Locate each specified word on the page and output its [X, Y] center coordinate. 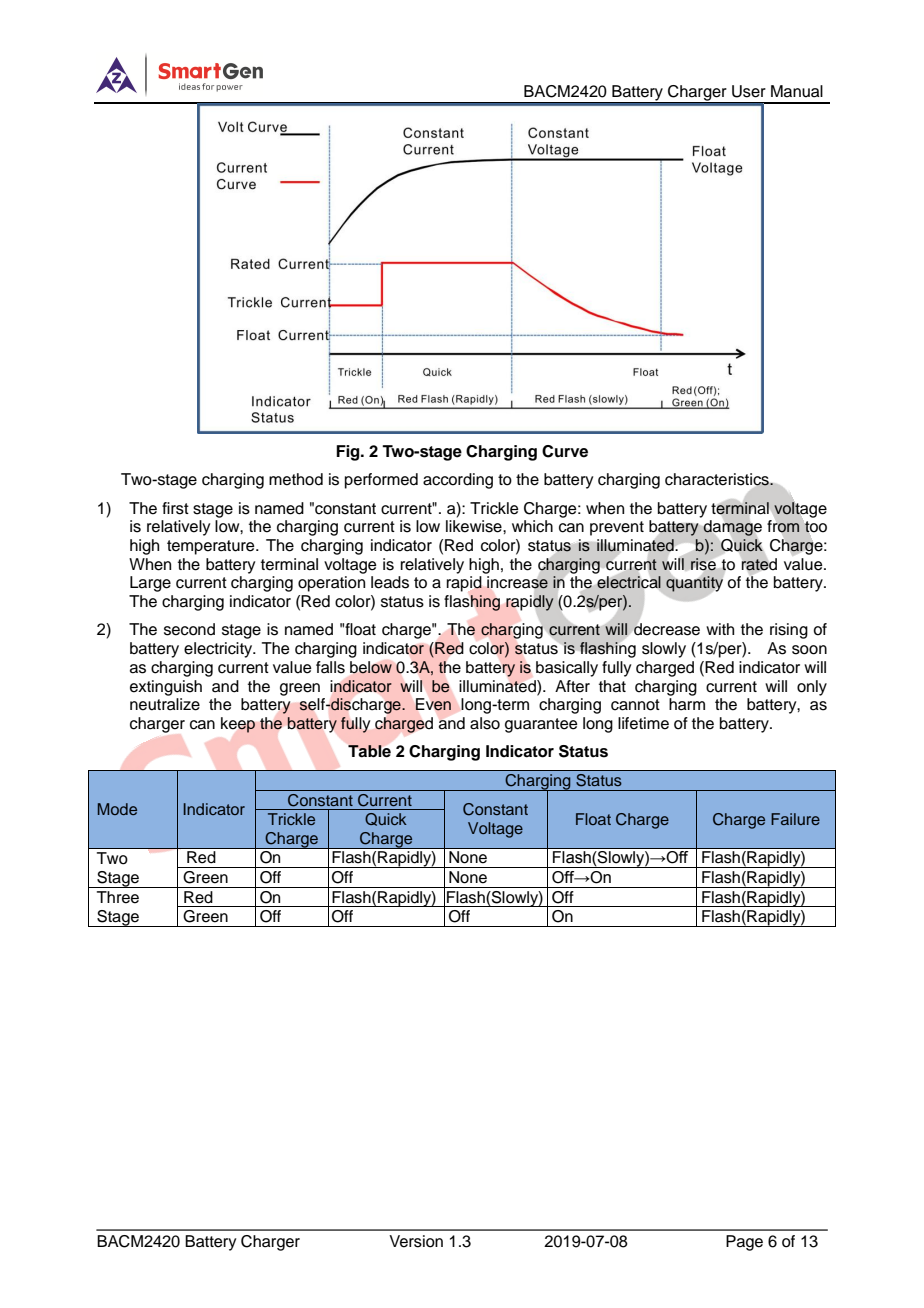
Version [416, 1241]
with [720, 629]
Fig [349, 453]
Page [744, 1243]
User [749, 91]
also [485, 723]
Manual [797, 91]
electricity [219, 650]
